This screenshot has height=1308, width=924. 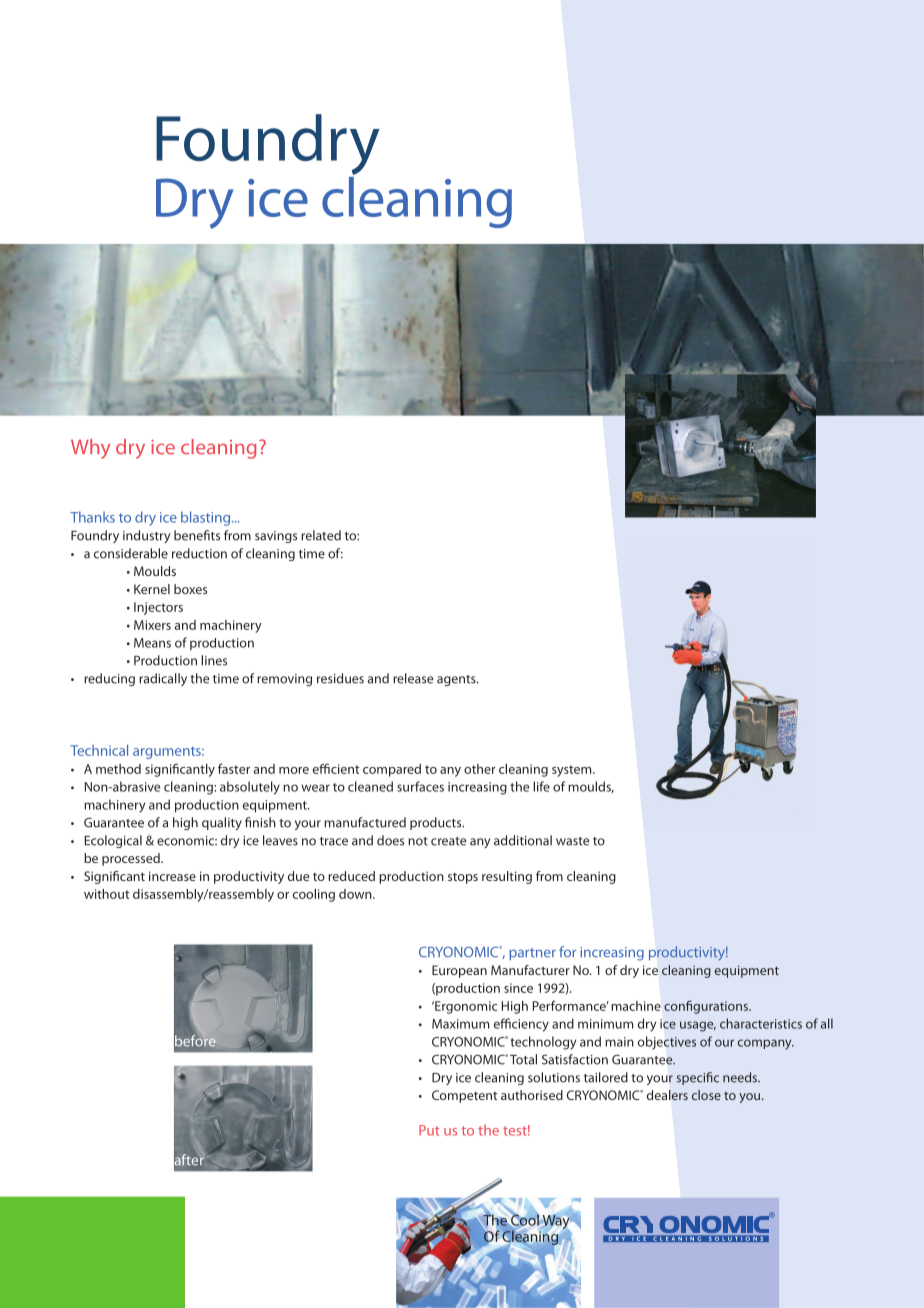 I want to click on dealers, so click(x=667, y=1095).
